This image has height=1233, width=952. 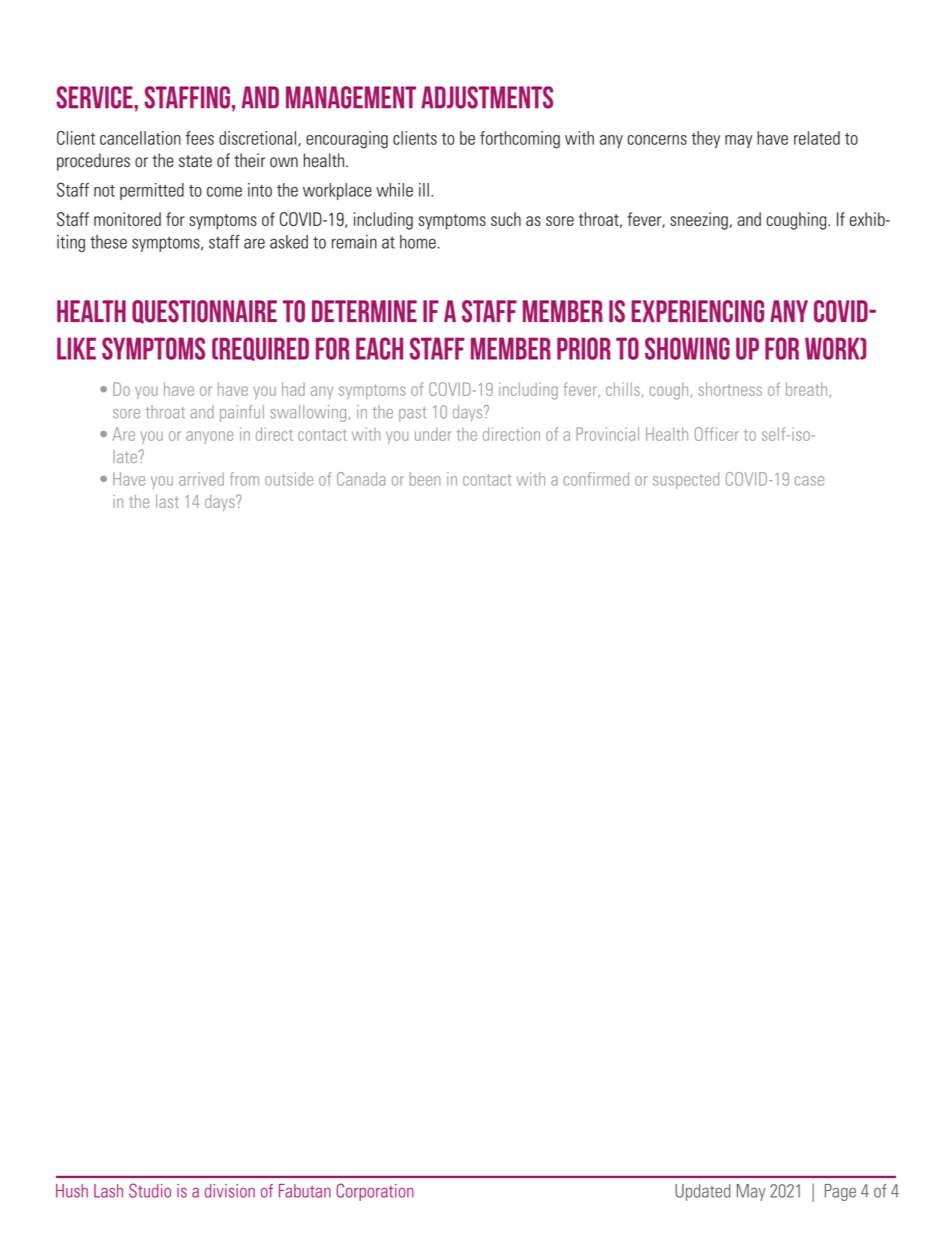 I want to click on cancellation, so click(x=140, y=138).
